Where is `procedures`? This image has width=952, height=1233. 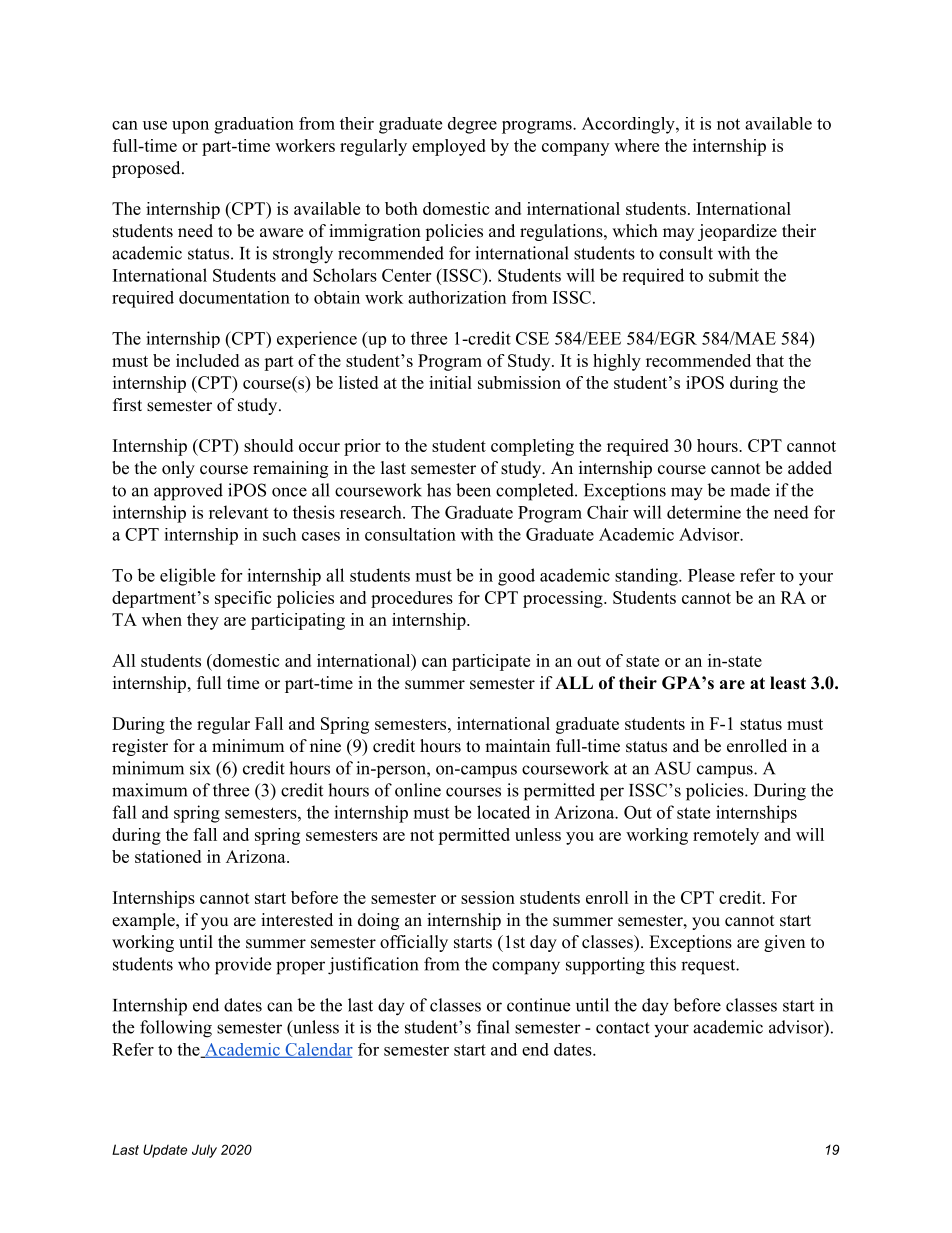
procedures is located at coordinates (412, 599).
